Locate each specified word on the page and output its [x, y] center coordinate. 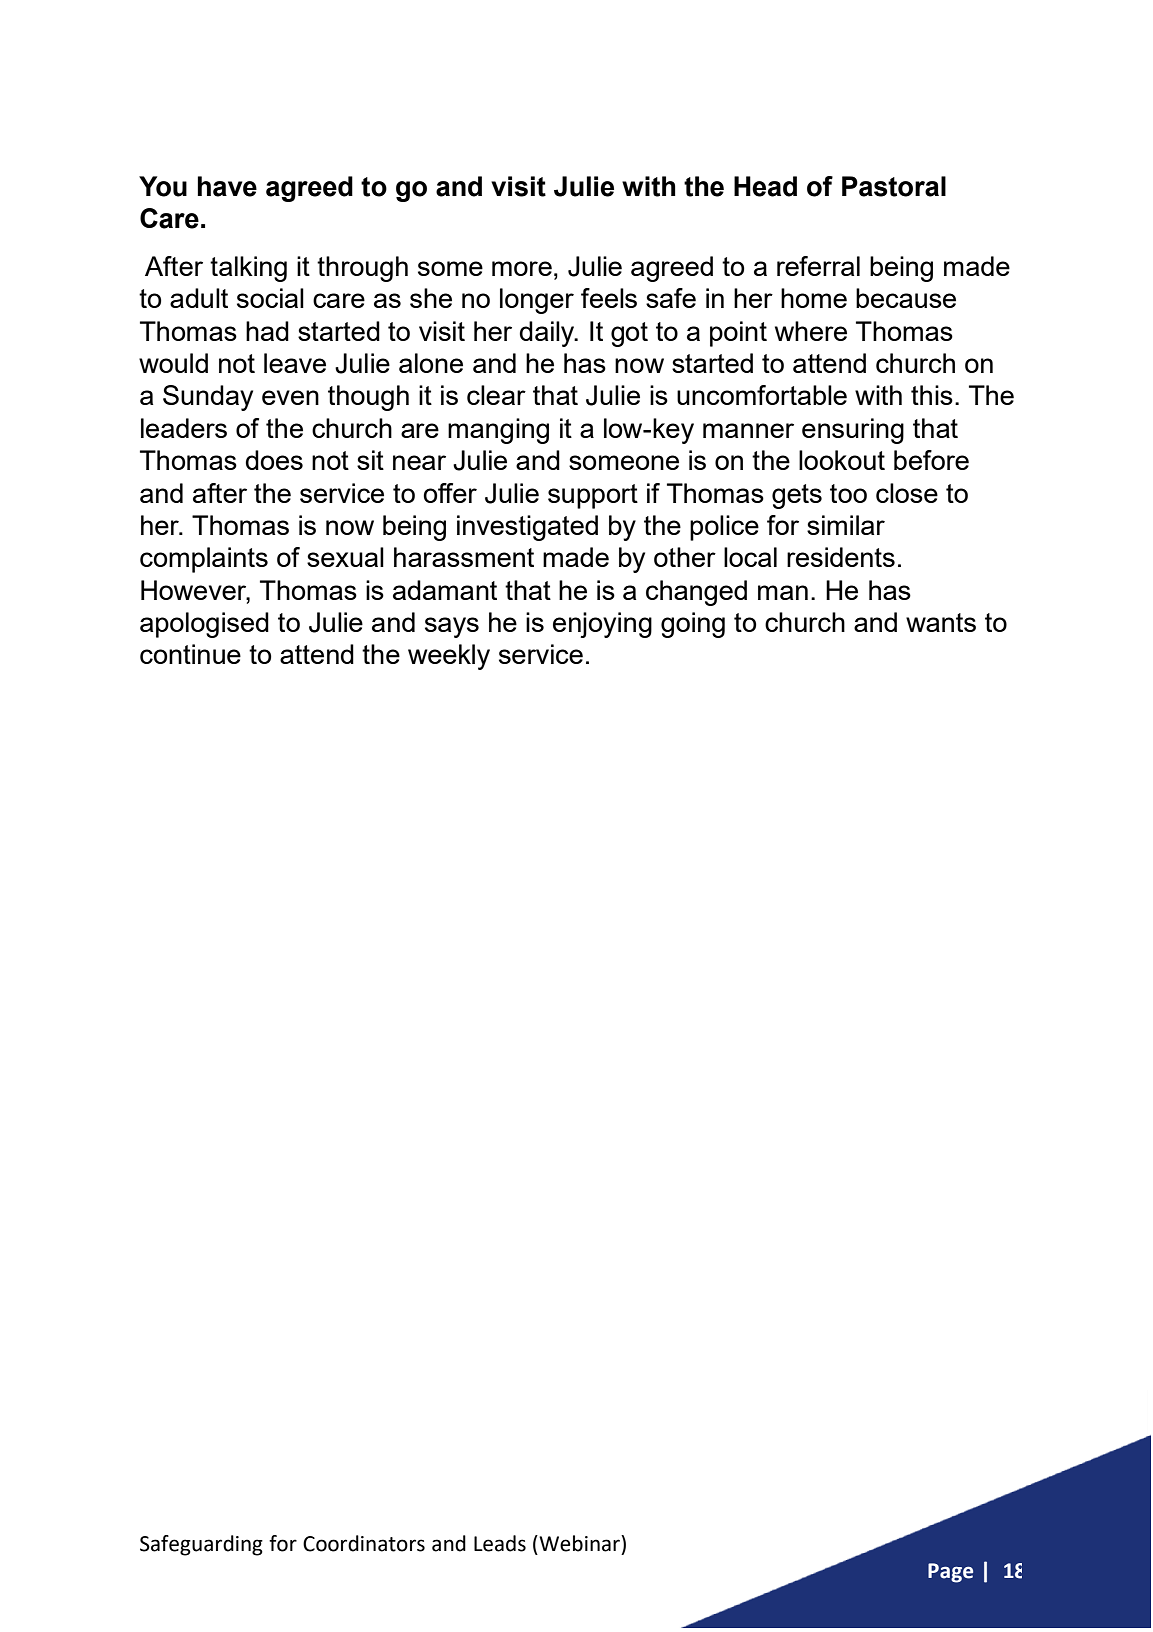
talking [248, 269]
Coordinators [364, 1543]
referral [818, 266]
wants [941, 622]
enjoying [602, 625]
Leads [500, 1543]
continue [190, 654]
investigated [527, 528]
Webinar [579, 1543]
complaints [204, 560]
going [693, 625]
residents [841, 557]
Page [950, 1573]
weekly [449, 657]
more [522, 268]
